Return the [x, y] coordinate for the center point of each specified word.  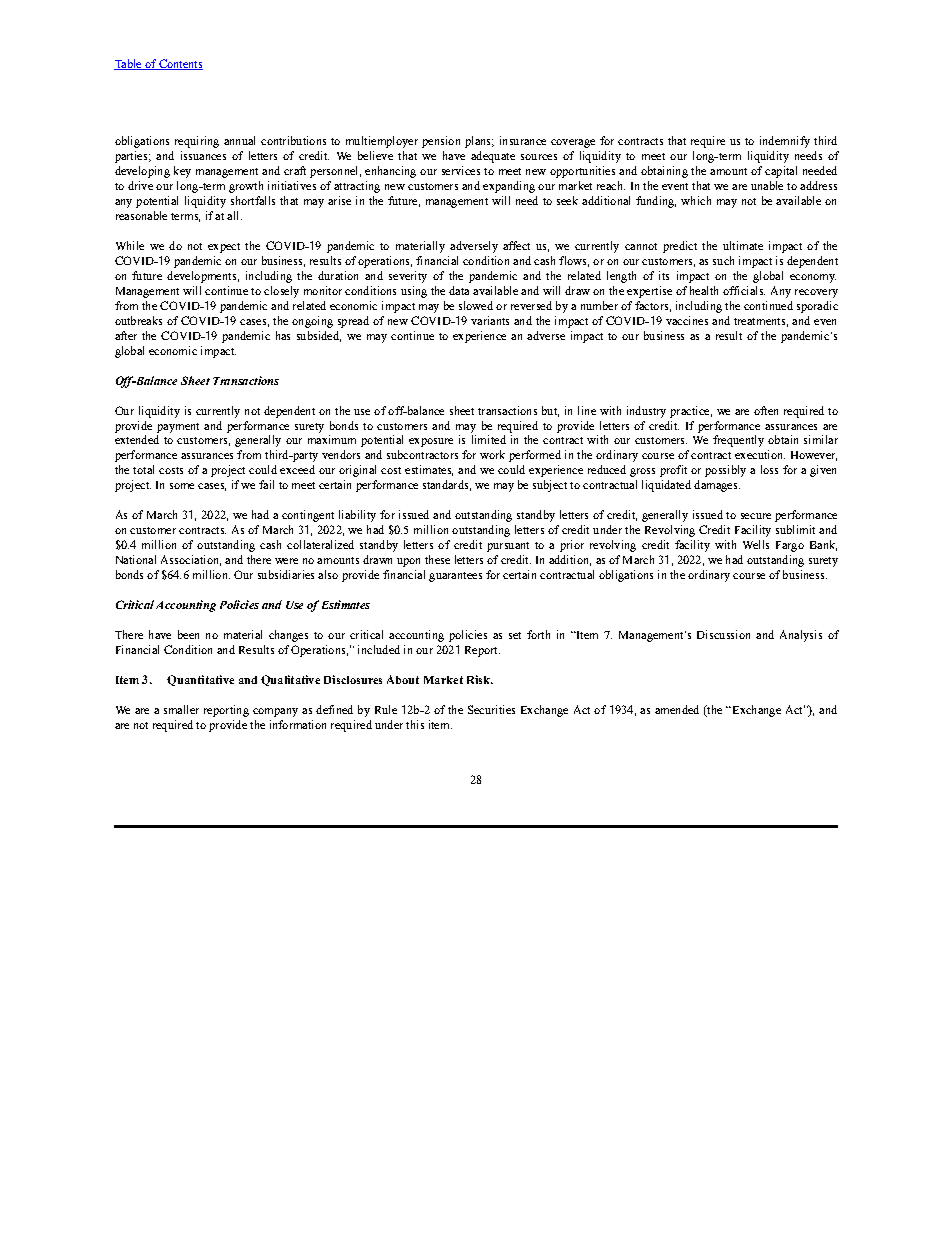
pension [441, 142]
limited [489, 439]
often [766, 410]
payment [178, 428]
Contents [180, 64]
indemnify [785, 142]
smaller [181, 709]
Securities [491, 709]
